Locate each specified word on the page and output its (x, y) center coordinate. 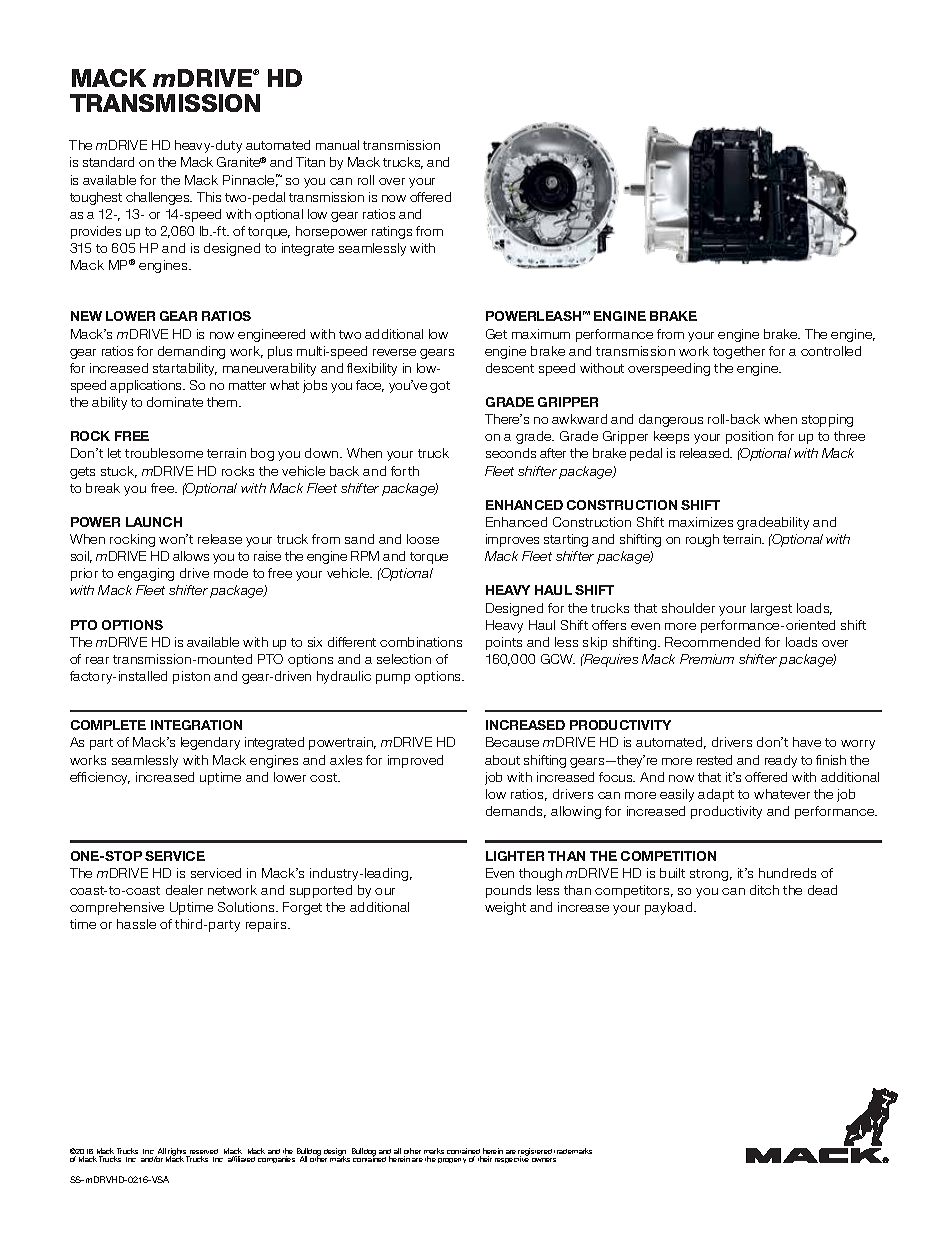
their (485, 1159)
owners (544, 1160)
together (739, 352)
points (504, 643)
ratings (392, 232)
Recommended (712, 642)
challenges (159, 198)
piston (191, 677)
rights (178, 1153)
